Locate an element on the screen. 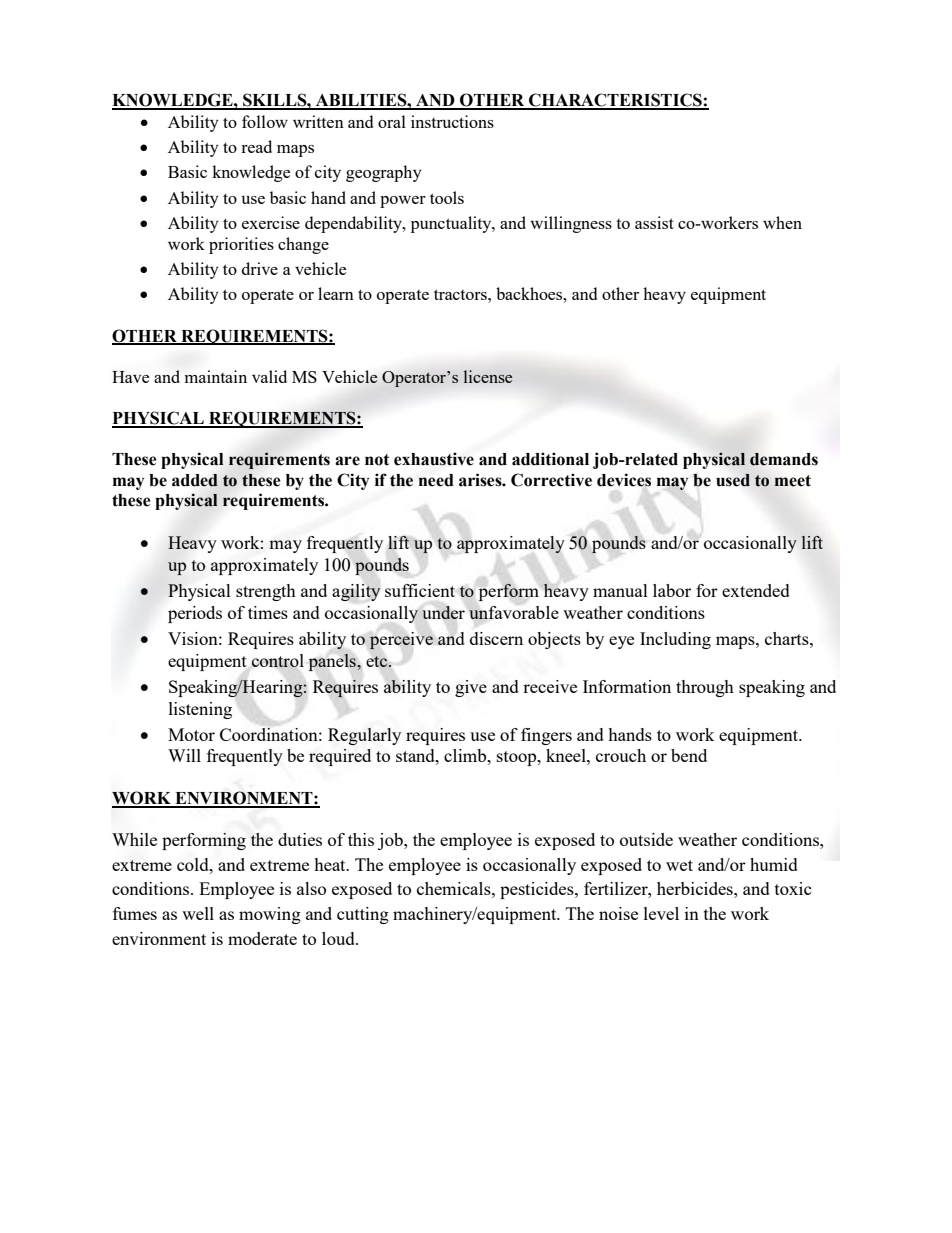 This screenshot has width=952, height=1233. Including is located at coordinates (675, 640).
